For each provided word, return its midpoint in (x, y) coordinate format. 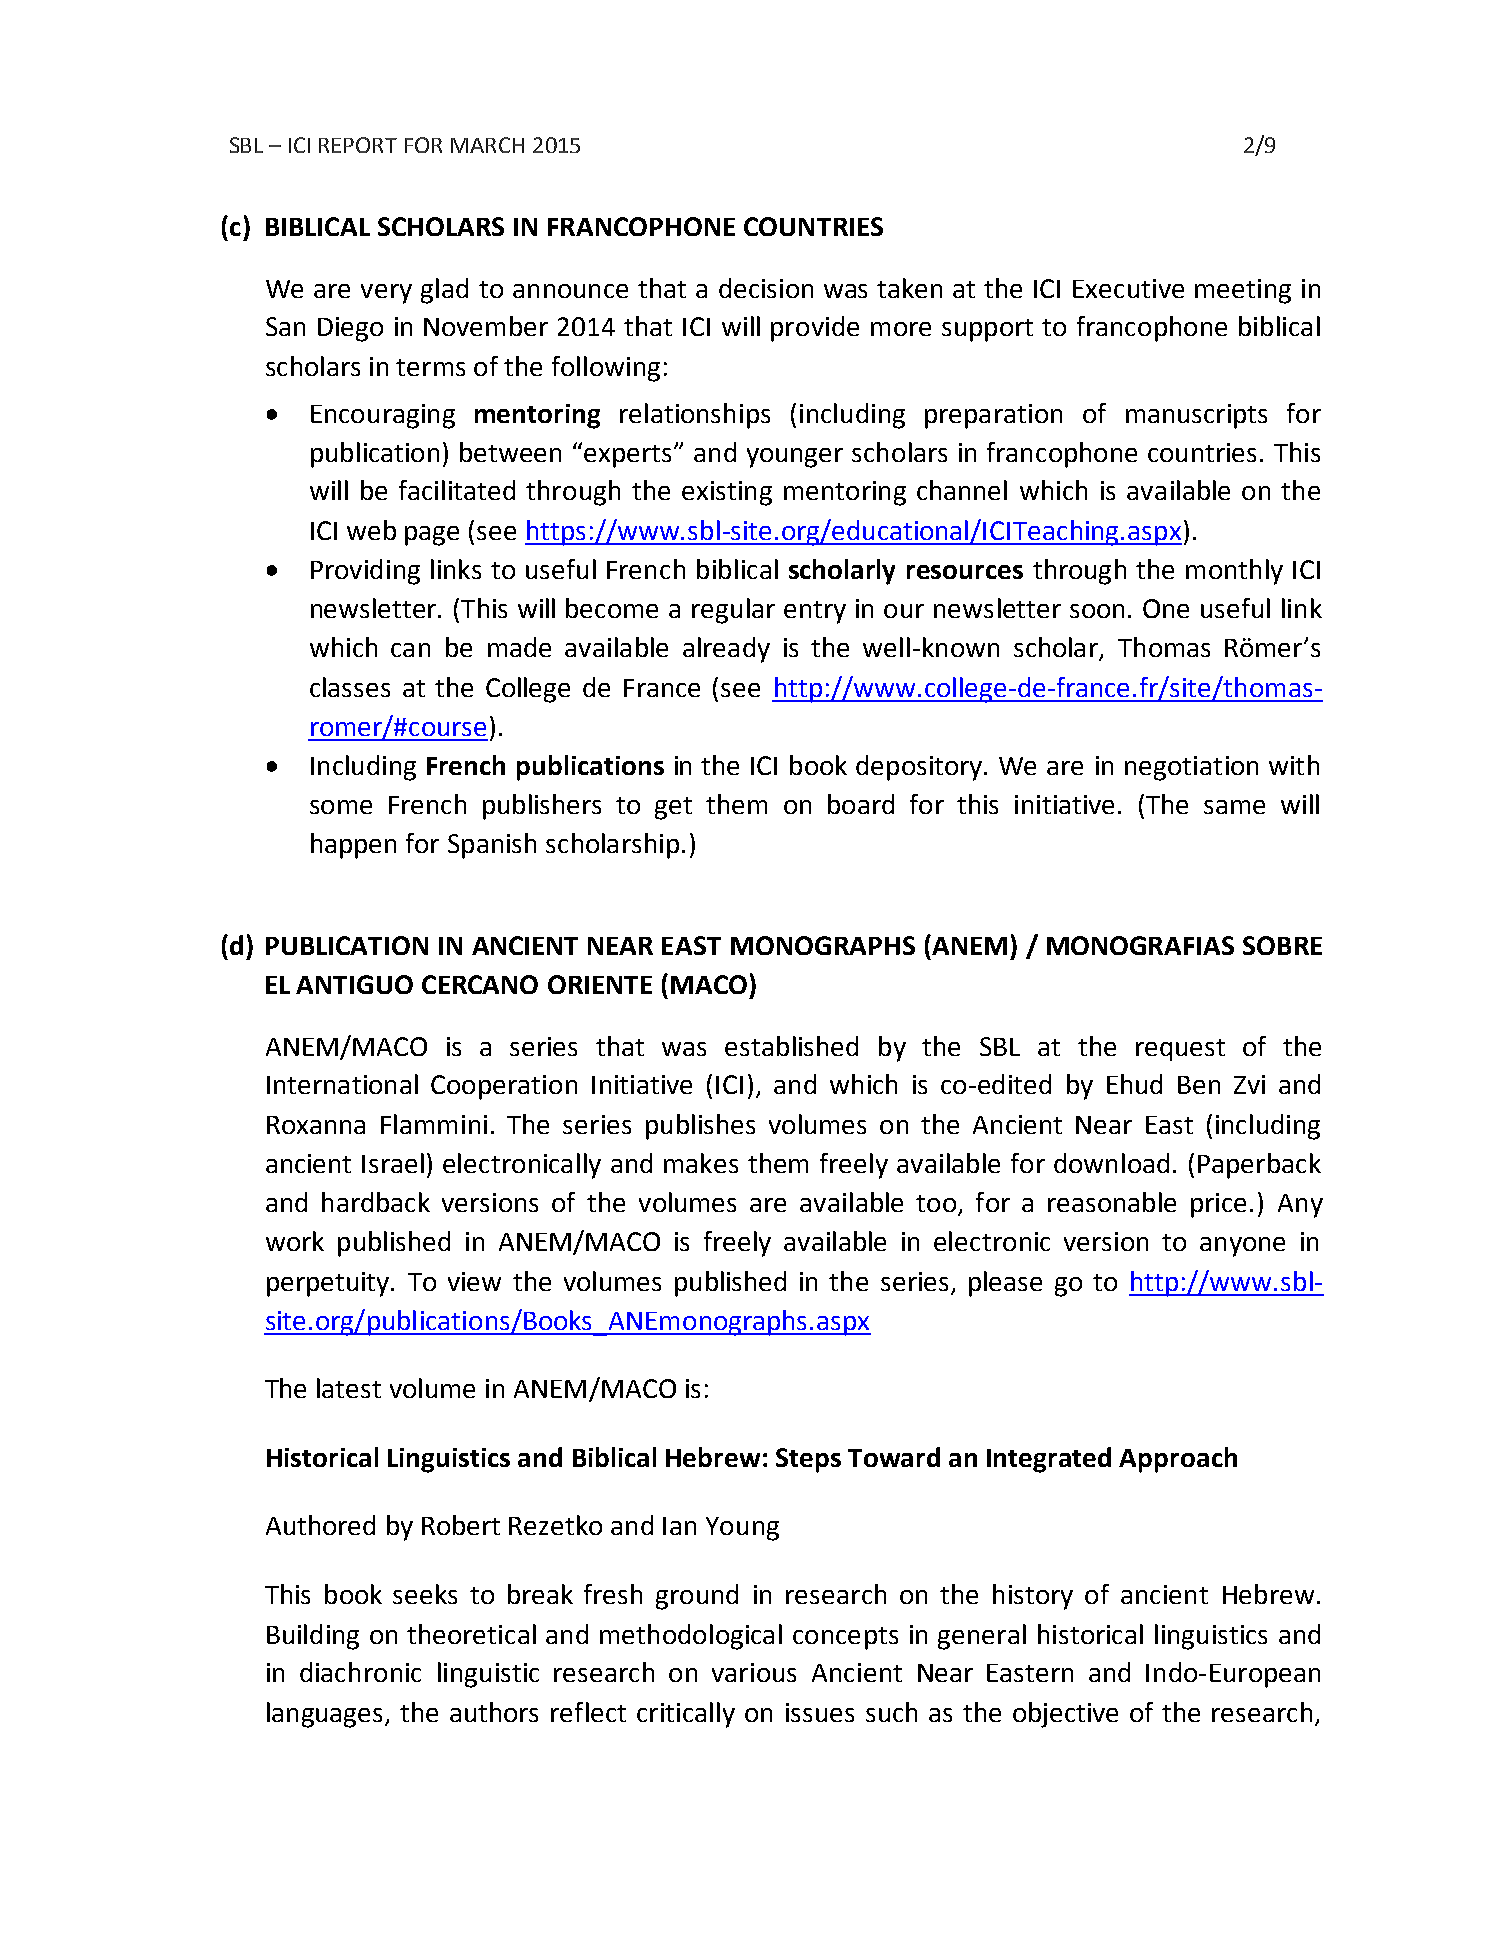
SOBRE (1282, 945)
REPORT (358, 145)
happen (353, 846)
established (791, 1046)
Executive (1128, 288)
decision (766, 288)
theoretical (471, 1634)
